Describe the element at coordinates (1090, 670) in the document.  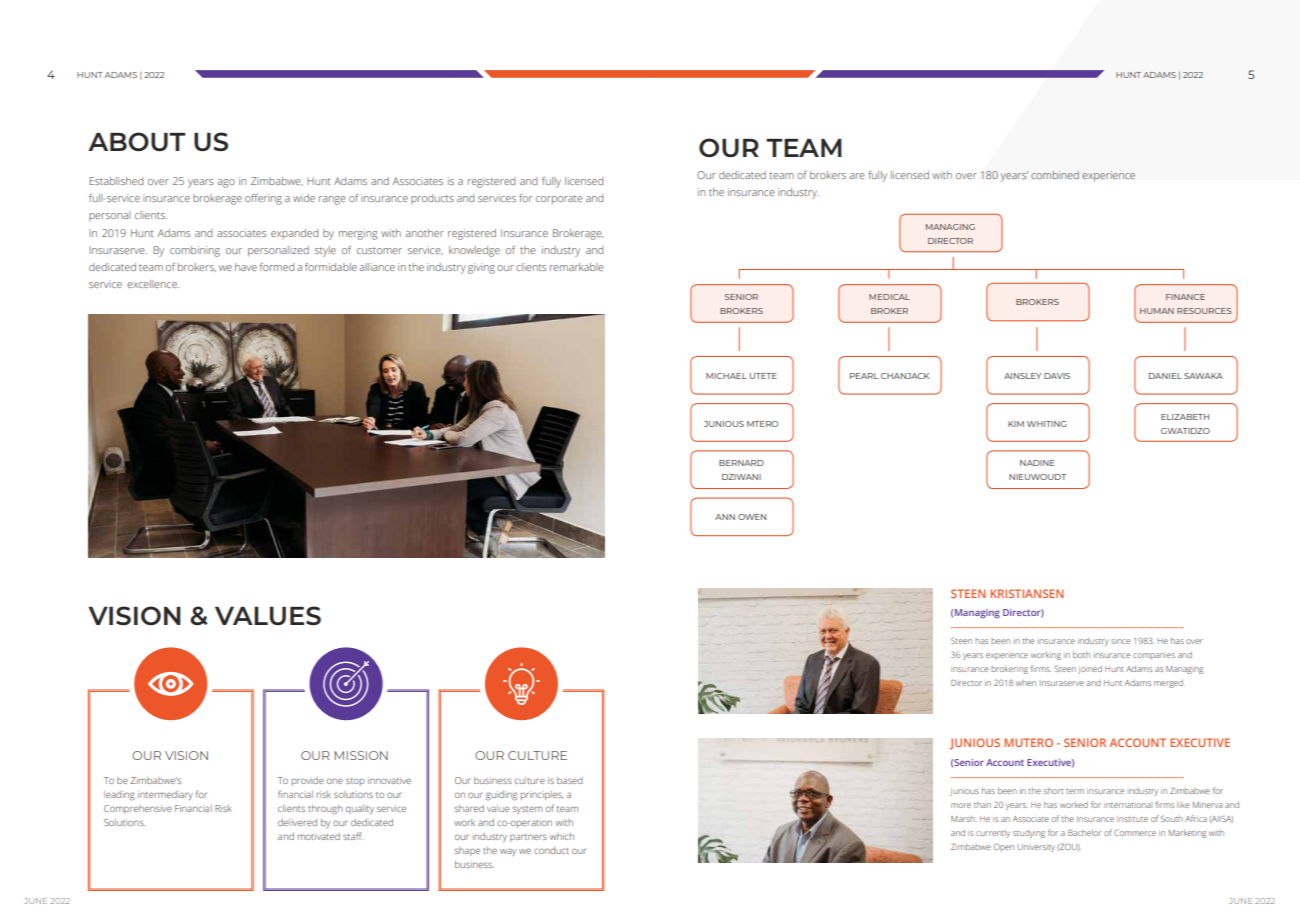
I see `joined` at that location.
